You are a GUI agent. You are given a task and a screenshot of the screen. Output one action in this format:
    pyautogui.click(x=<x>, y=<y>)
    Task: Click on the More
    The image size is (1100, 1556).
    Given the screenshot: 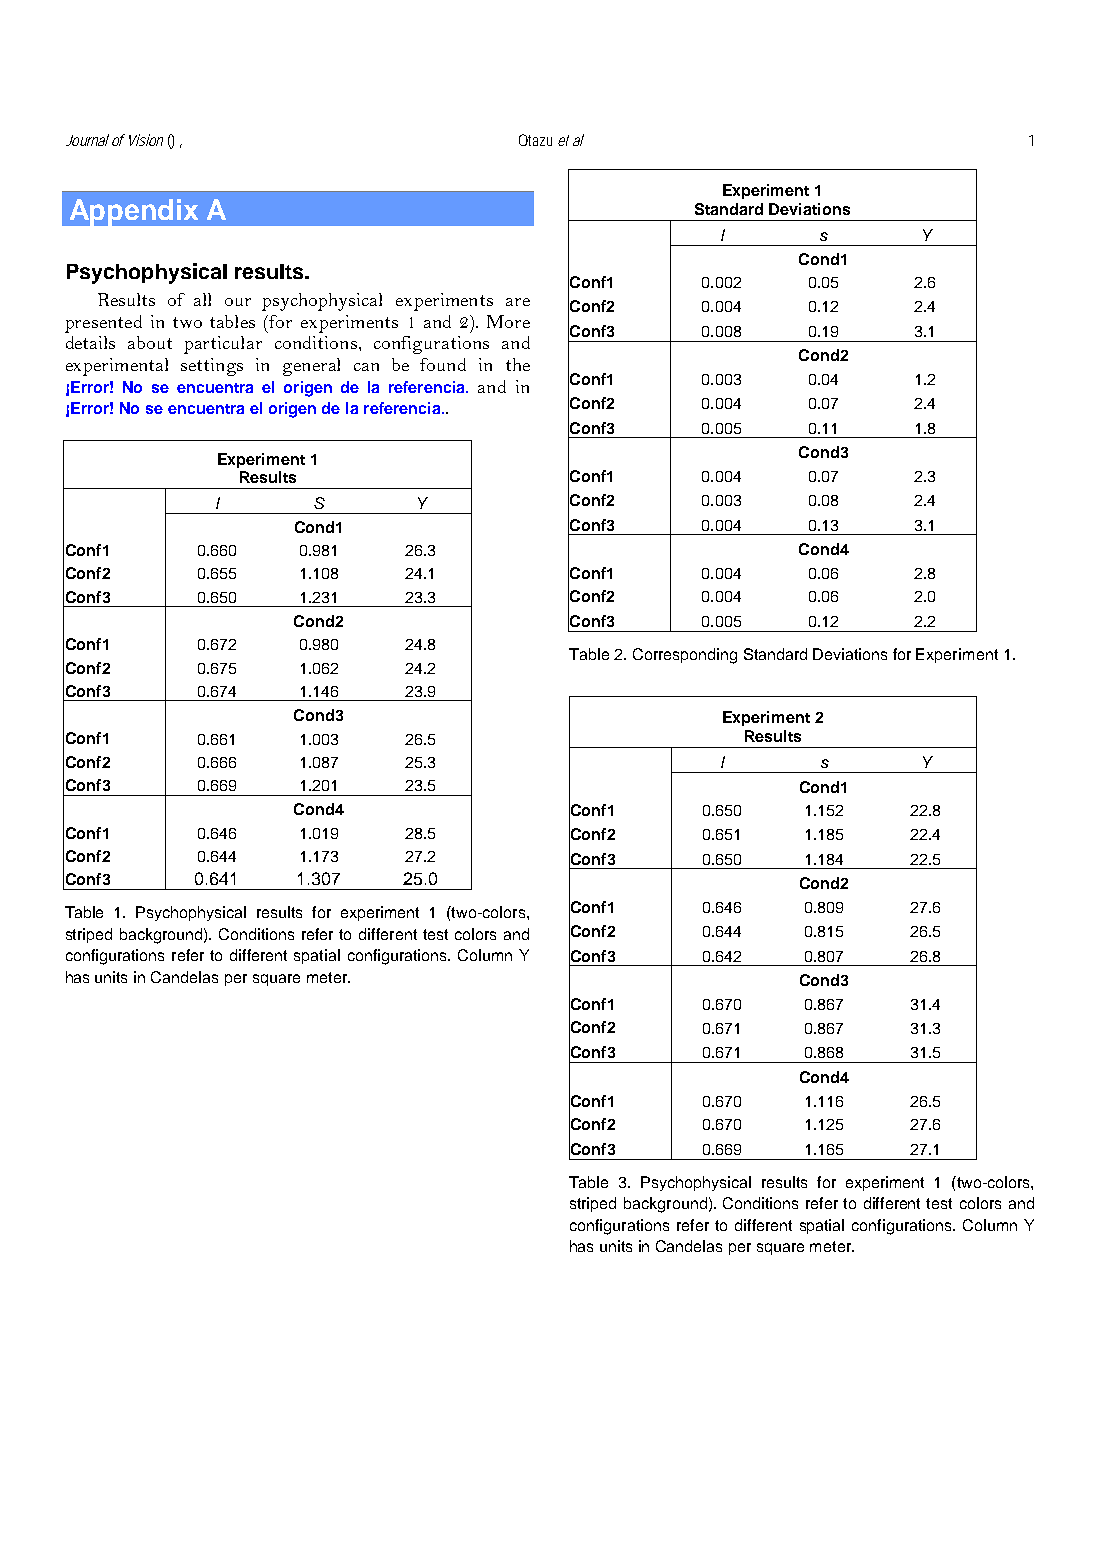 What is the action you would take?
    pyautogui.click(x=508, y=321)
